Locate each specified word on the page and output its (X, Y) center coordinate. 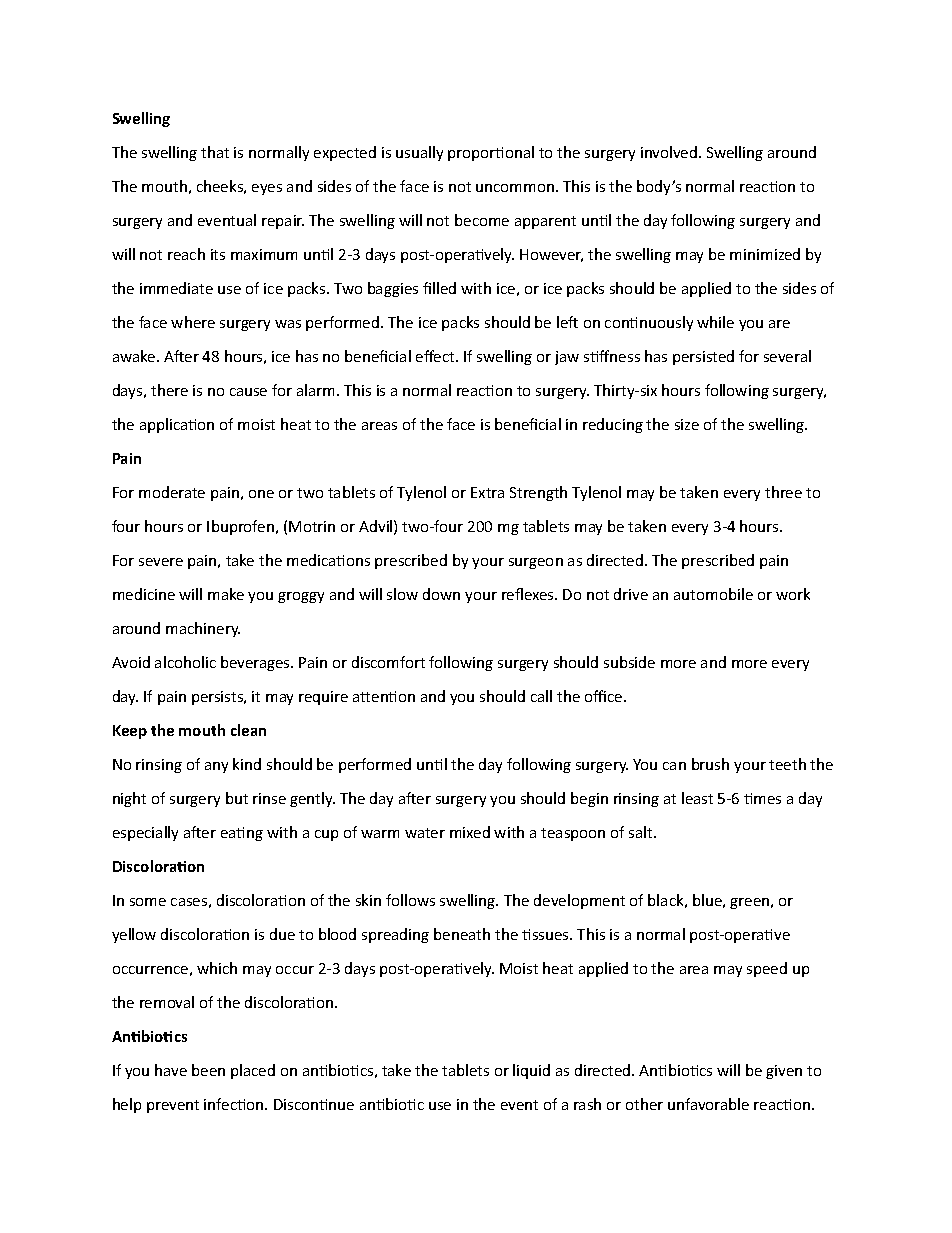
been (208, 1070)
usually (419, 153)
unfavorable (708, 1104)
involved (670, 152)
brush (710, 764)
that (215, 152)
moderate (172, 492)
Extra (487, 492)
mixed (470, 832)
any (216, 767)
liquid (531, 1071)
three (783, 492)
